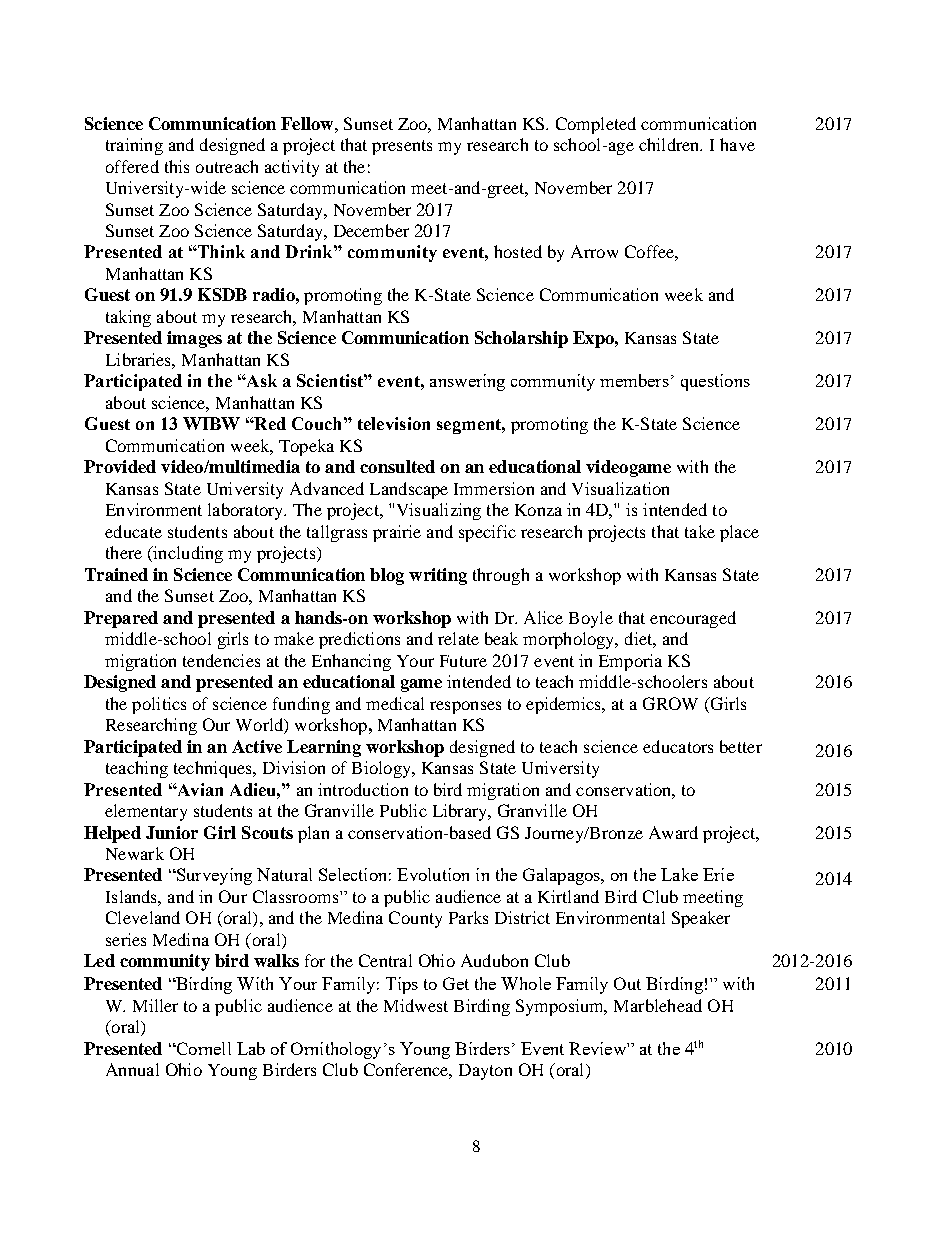 The image size is (952, 1233). What do you see at coordinates (402, 147) in the image?
I see `presents` at bounding box center [402, 147].
